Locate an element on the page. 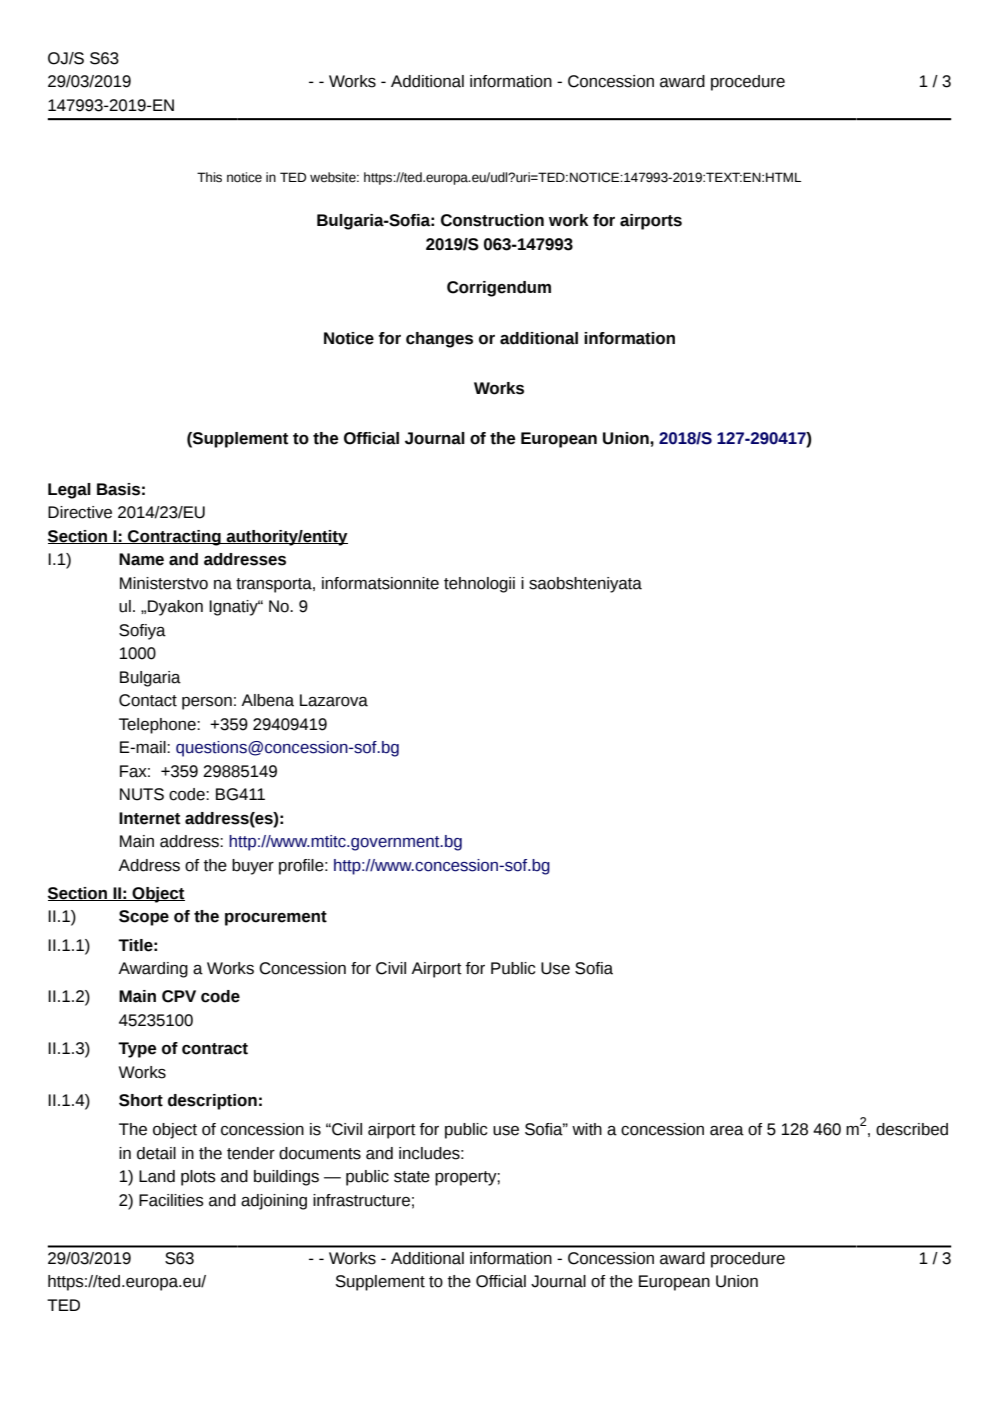 The image size is (999, 1413). buyer is located at coordinates (253, 867).
